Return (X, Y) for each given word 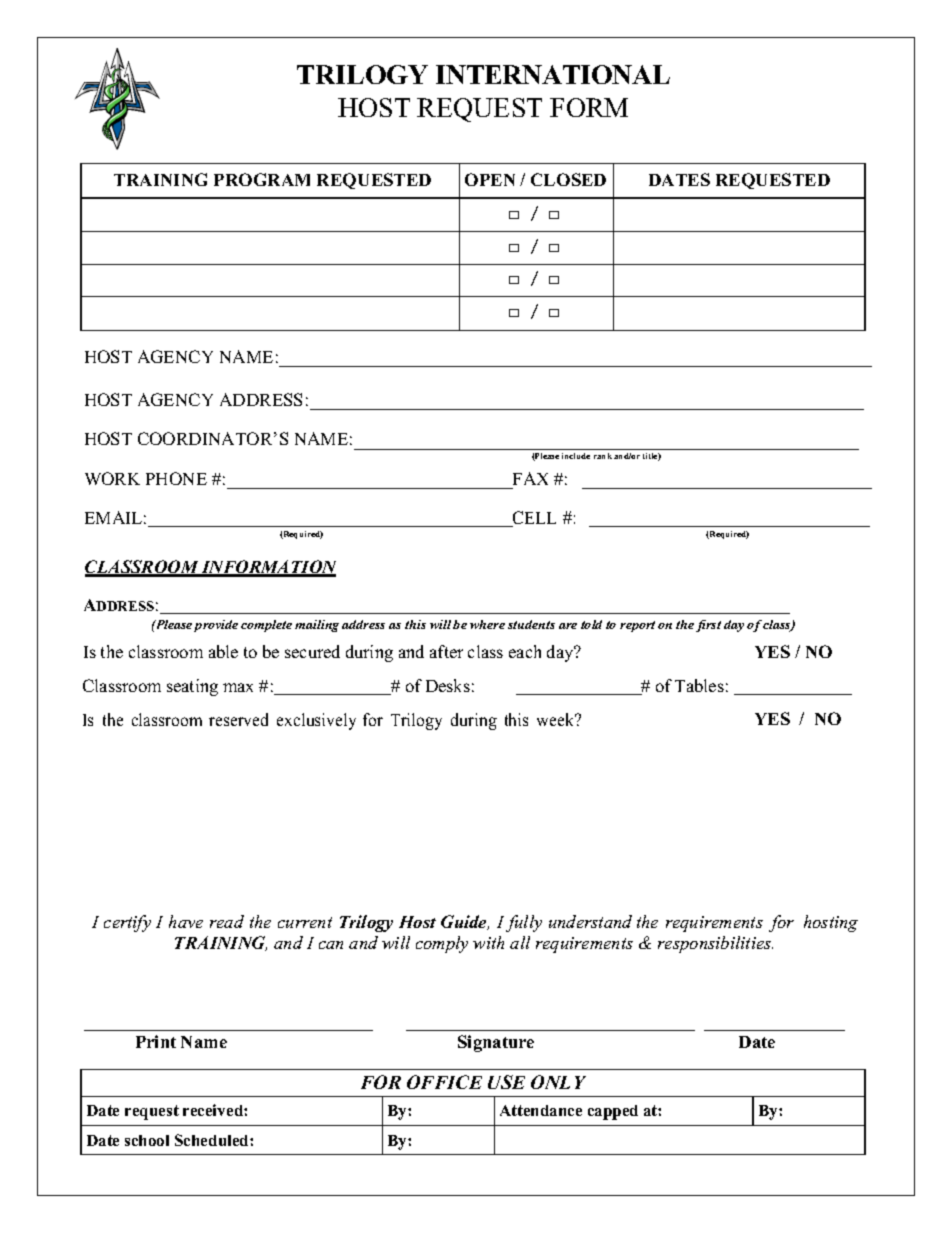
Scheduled (213, 1140)
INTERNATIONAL (553, 74)
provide (216, 626)
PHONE (176, 478)
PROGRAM (262, 179)
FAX (530, 478)
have (186, 921)
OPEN (490, 179)
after (446, 651)
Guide (465, 922)
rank (603, 456)
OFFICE (444, 1082)
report (637, 626)
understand (590, 921)
